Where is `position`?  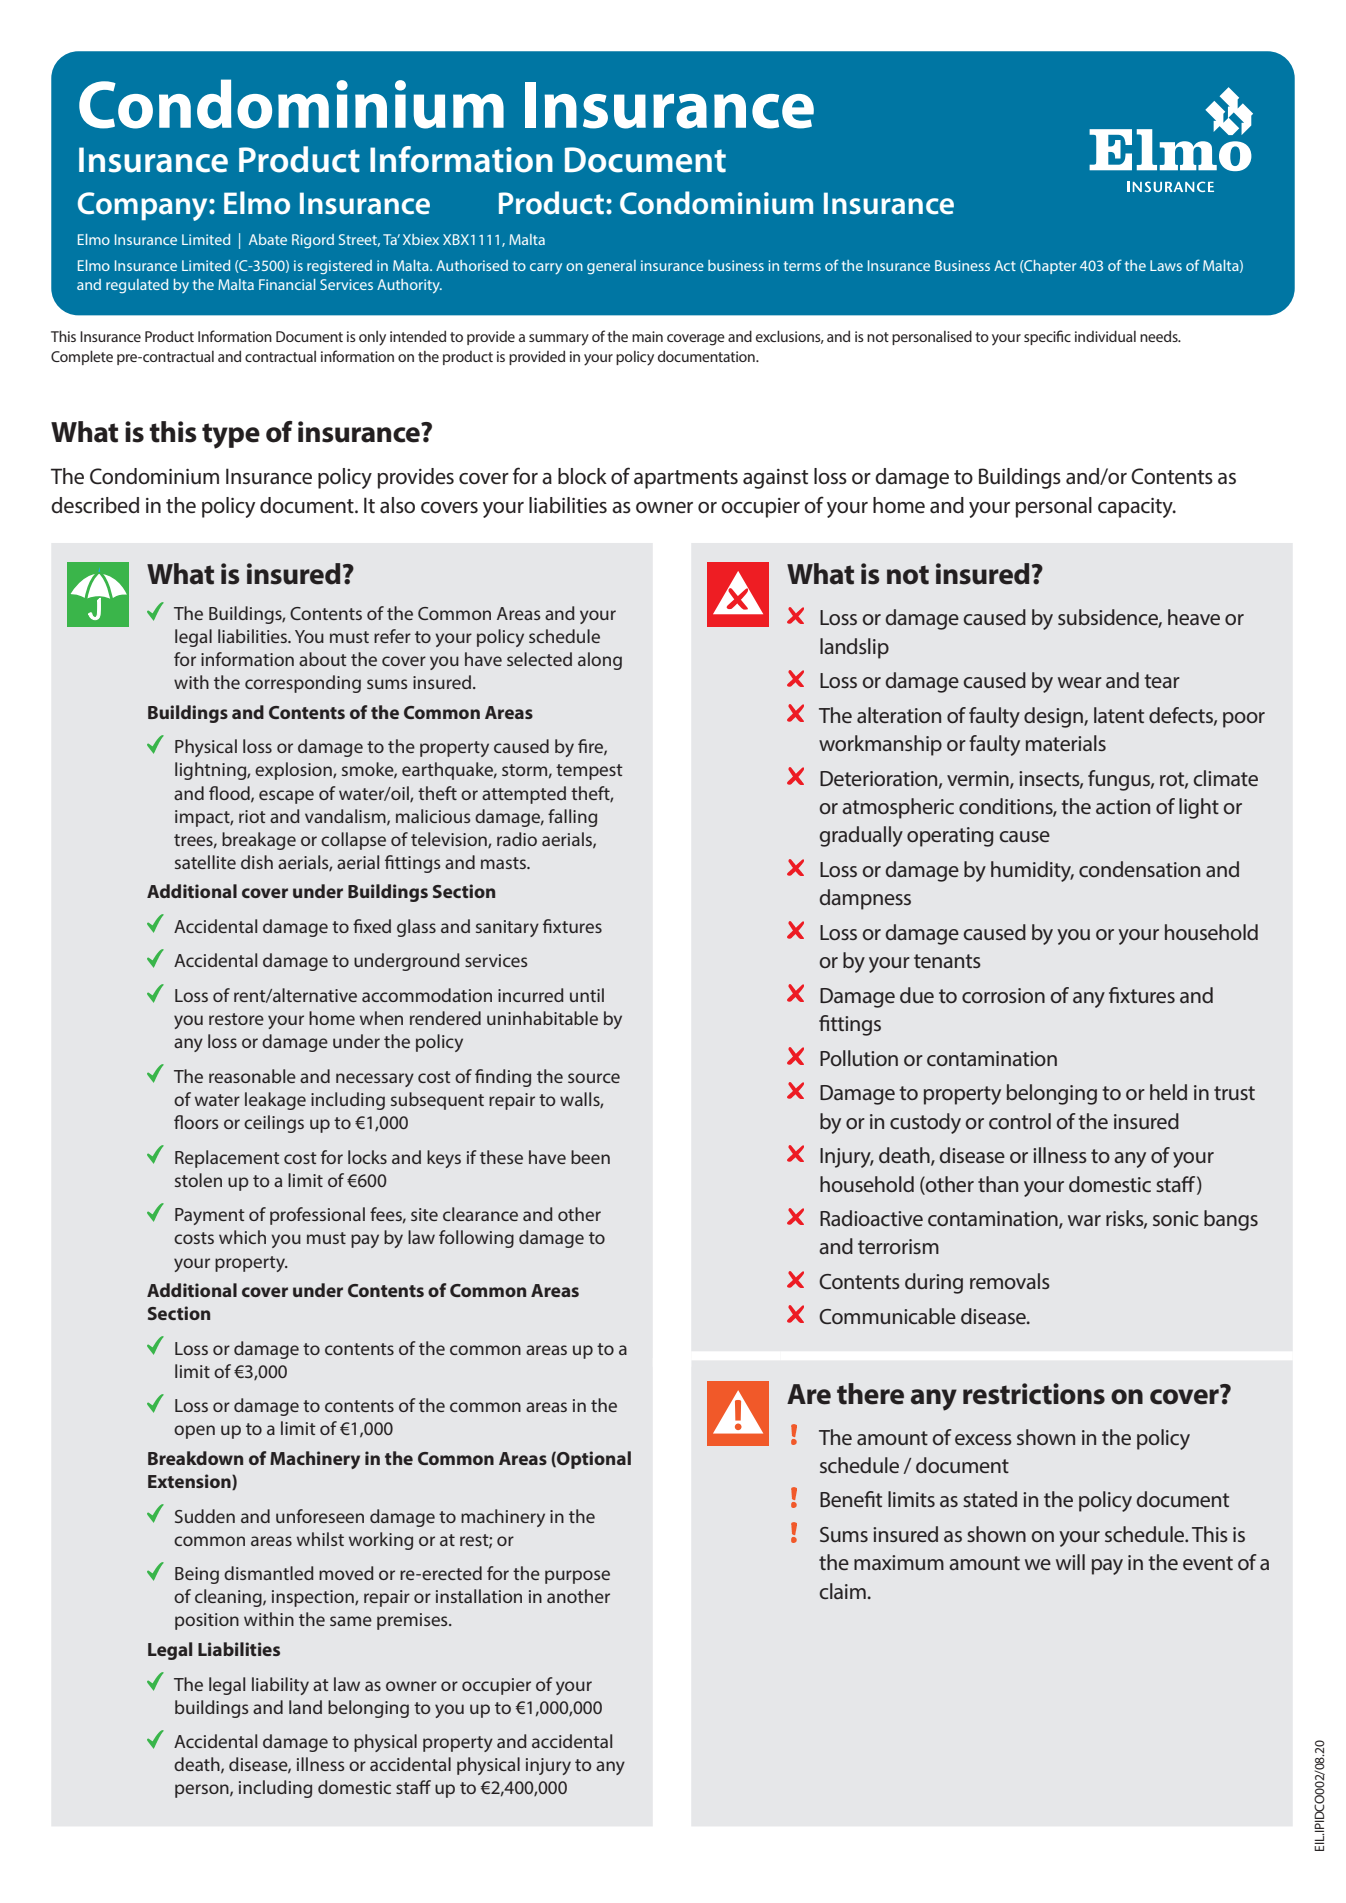 position is located at coordinates (207, 1621).
